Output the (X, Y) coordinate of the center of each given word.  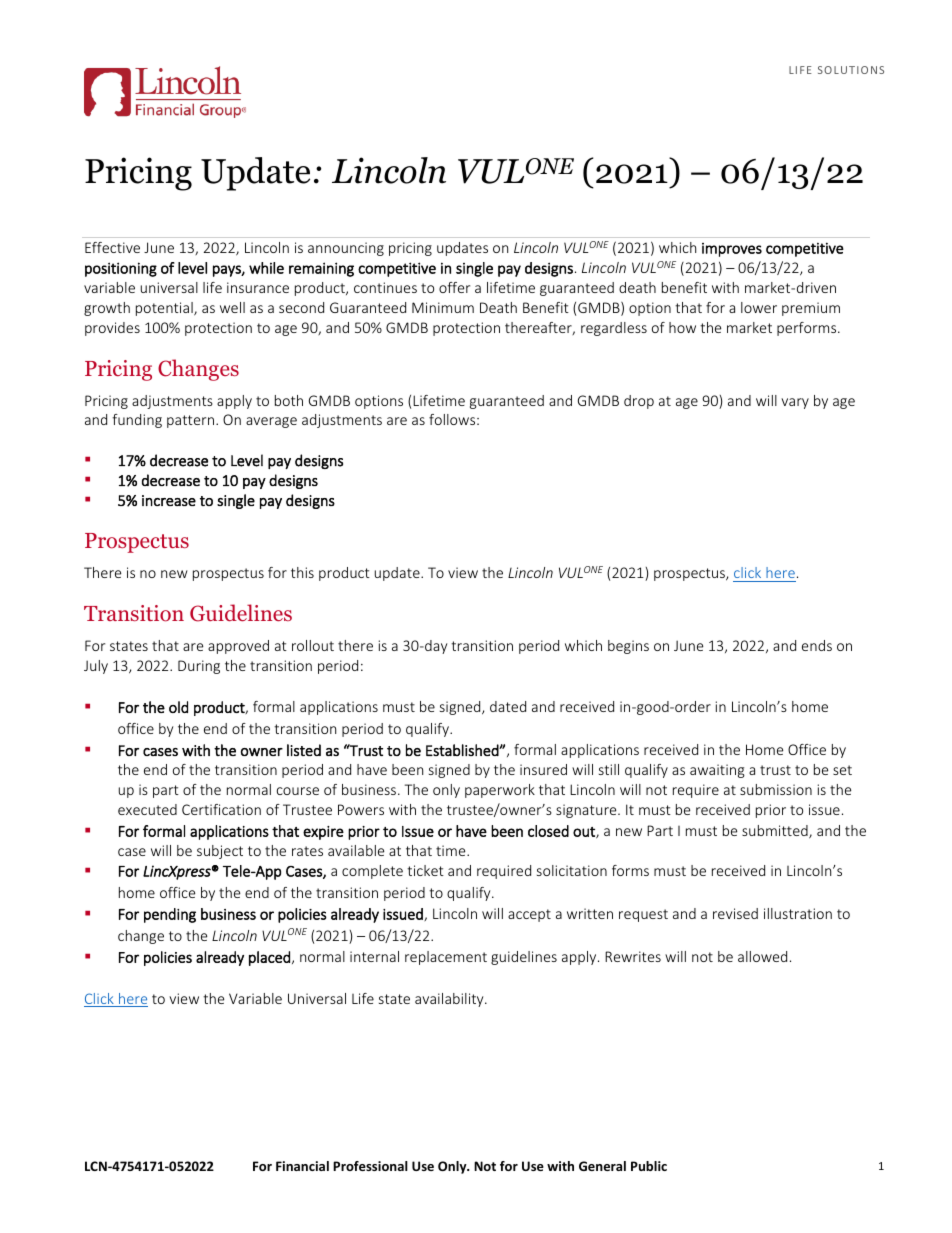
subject (220, 852)
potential (165, 309)
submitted (776, 832)
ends (817, 645)
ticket (425, 870)
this (302, 572)
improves (732, 250)
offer (454, 287)
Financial (302, 1166)
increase (169, 500)
